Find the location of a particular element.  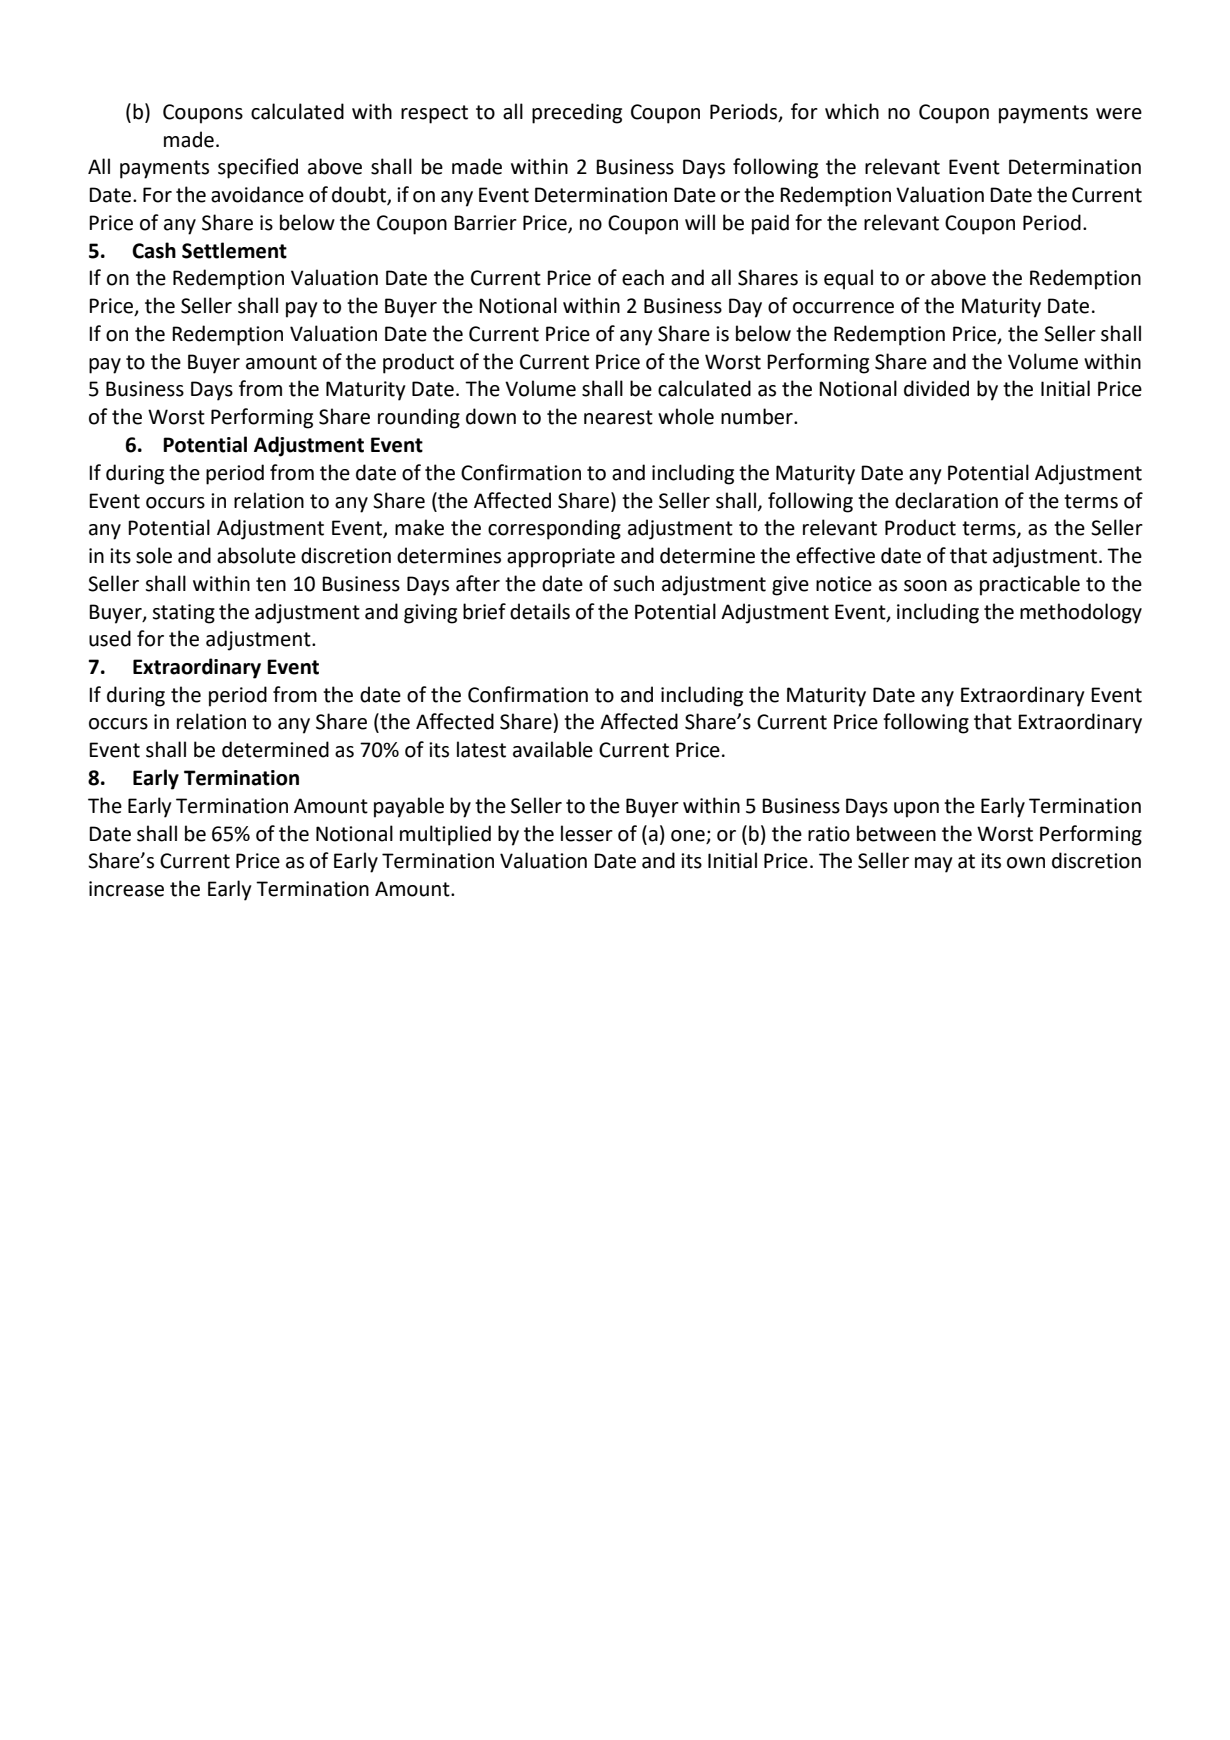

were is located at coordinates (1119, 114).
